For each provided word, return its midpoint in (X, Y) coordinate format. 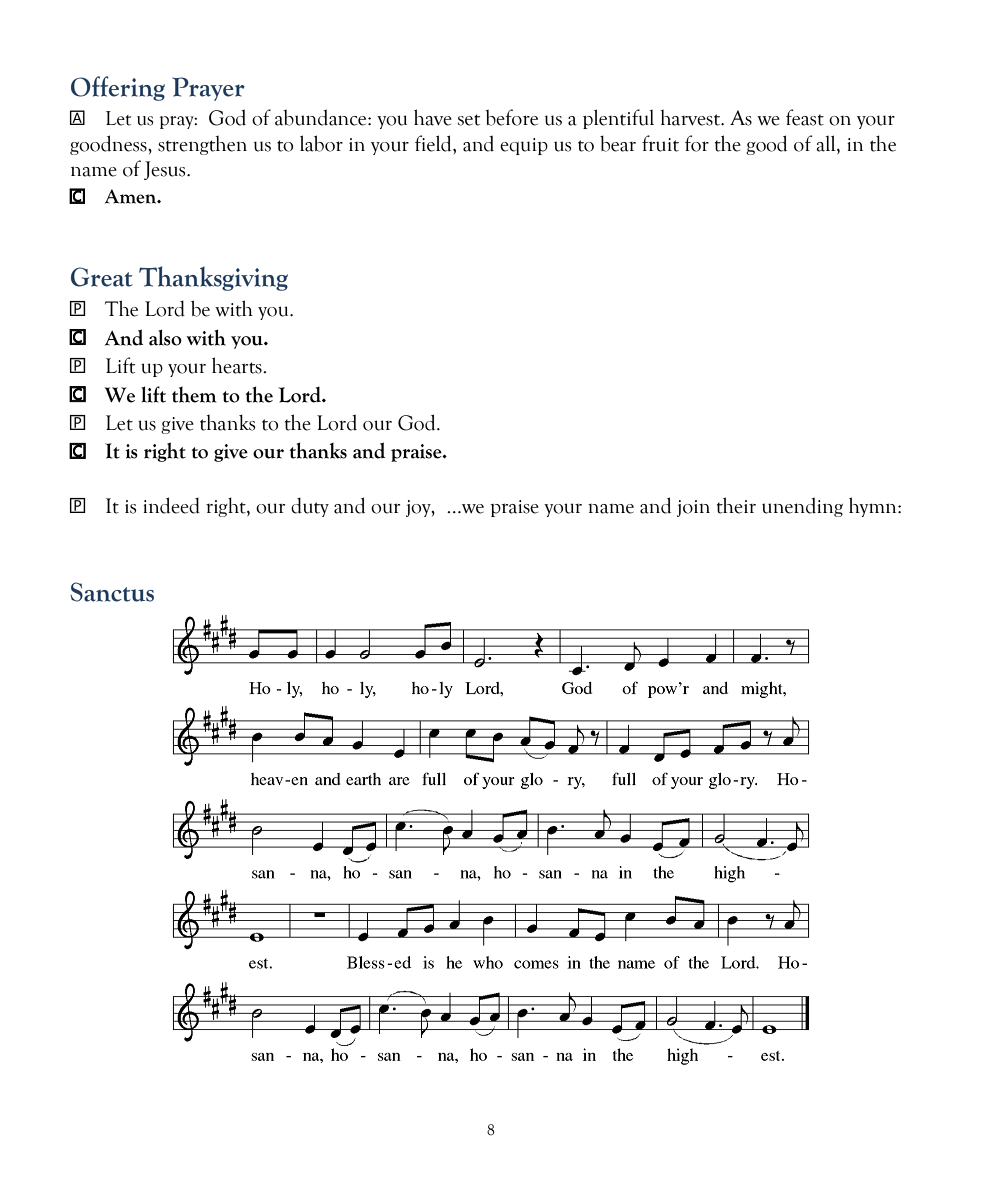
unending (802, 507)
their (736, 505)
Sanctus (112, 592)
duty (310, 507)
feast (805, 117)
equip (524, 146)
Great (102, 277)
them (194, 395)
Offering (118, 88)
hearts (238, 365)
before (511, 117)
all (827, 143)
